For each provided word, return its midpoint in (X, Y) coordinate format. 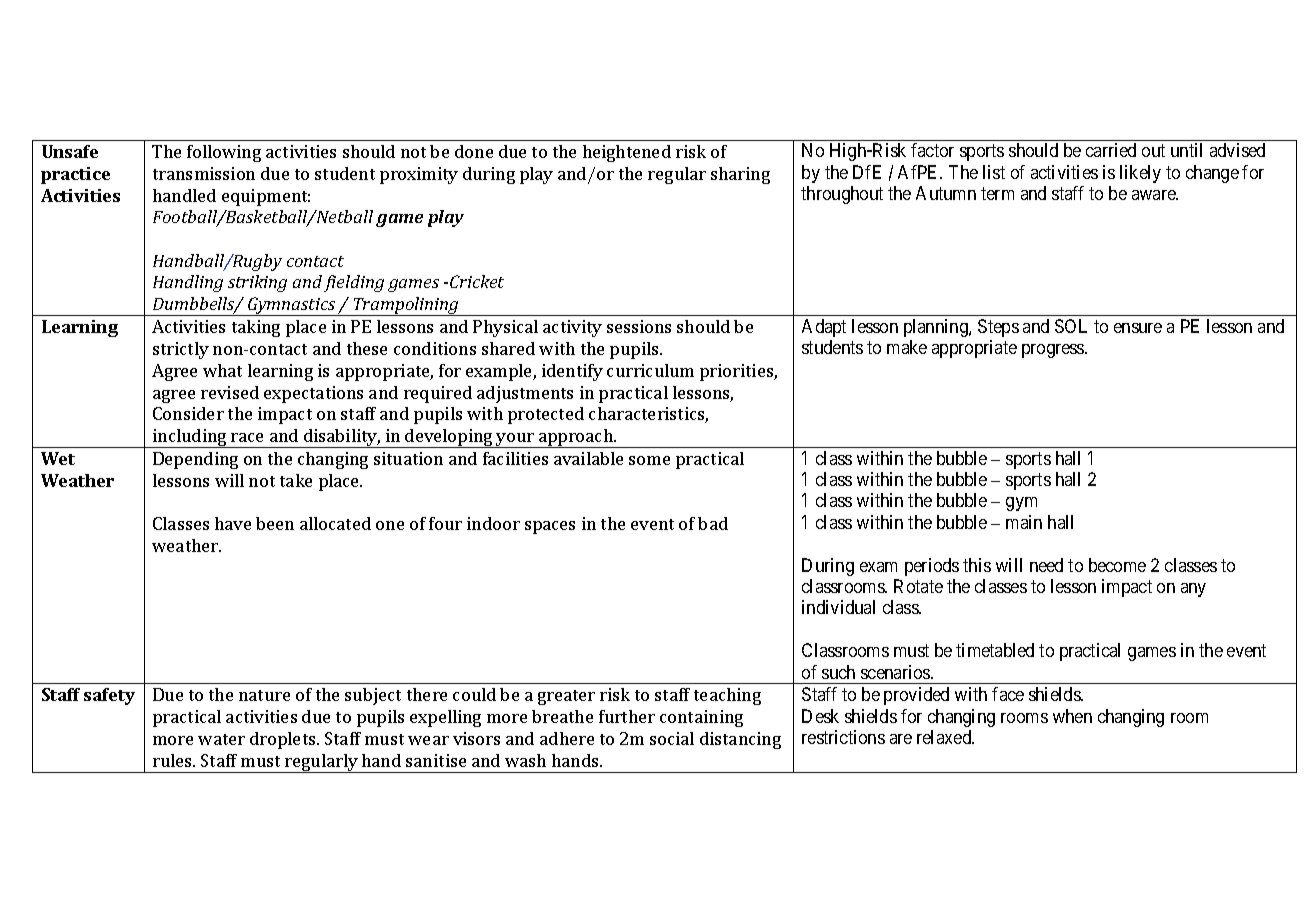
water (221, 739)
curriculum (650, 370)
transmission (204, 173)
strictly (181, 350)
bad (713, 523)
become (1117, 565)
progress (1054, 351)
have (233, 523)
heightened (627, 153)
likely (1140, 174)
